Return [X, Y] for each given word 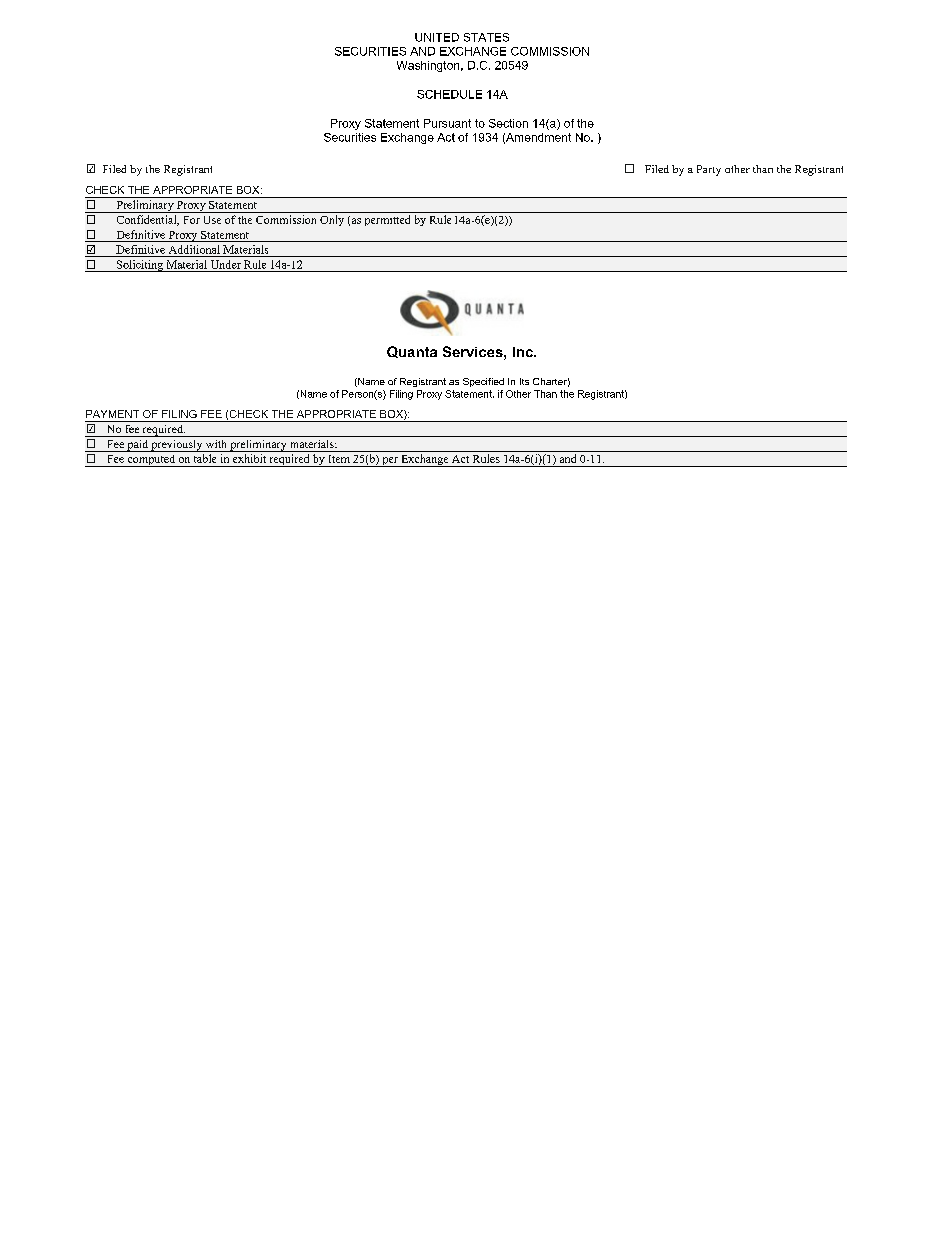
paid [137, 446]
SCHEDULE [449, 94]
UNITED [437, 37]
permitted [387, 220]
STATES [486, 37]
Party [709, 170]
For [192, 220]
